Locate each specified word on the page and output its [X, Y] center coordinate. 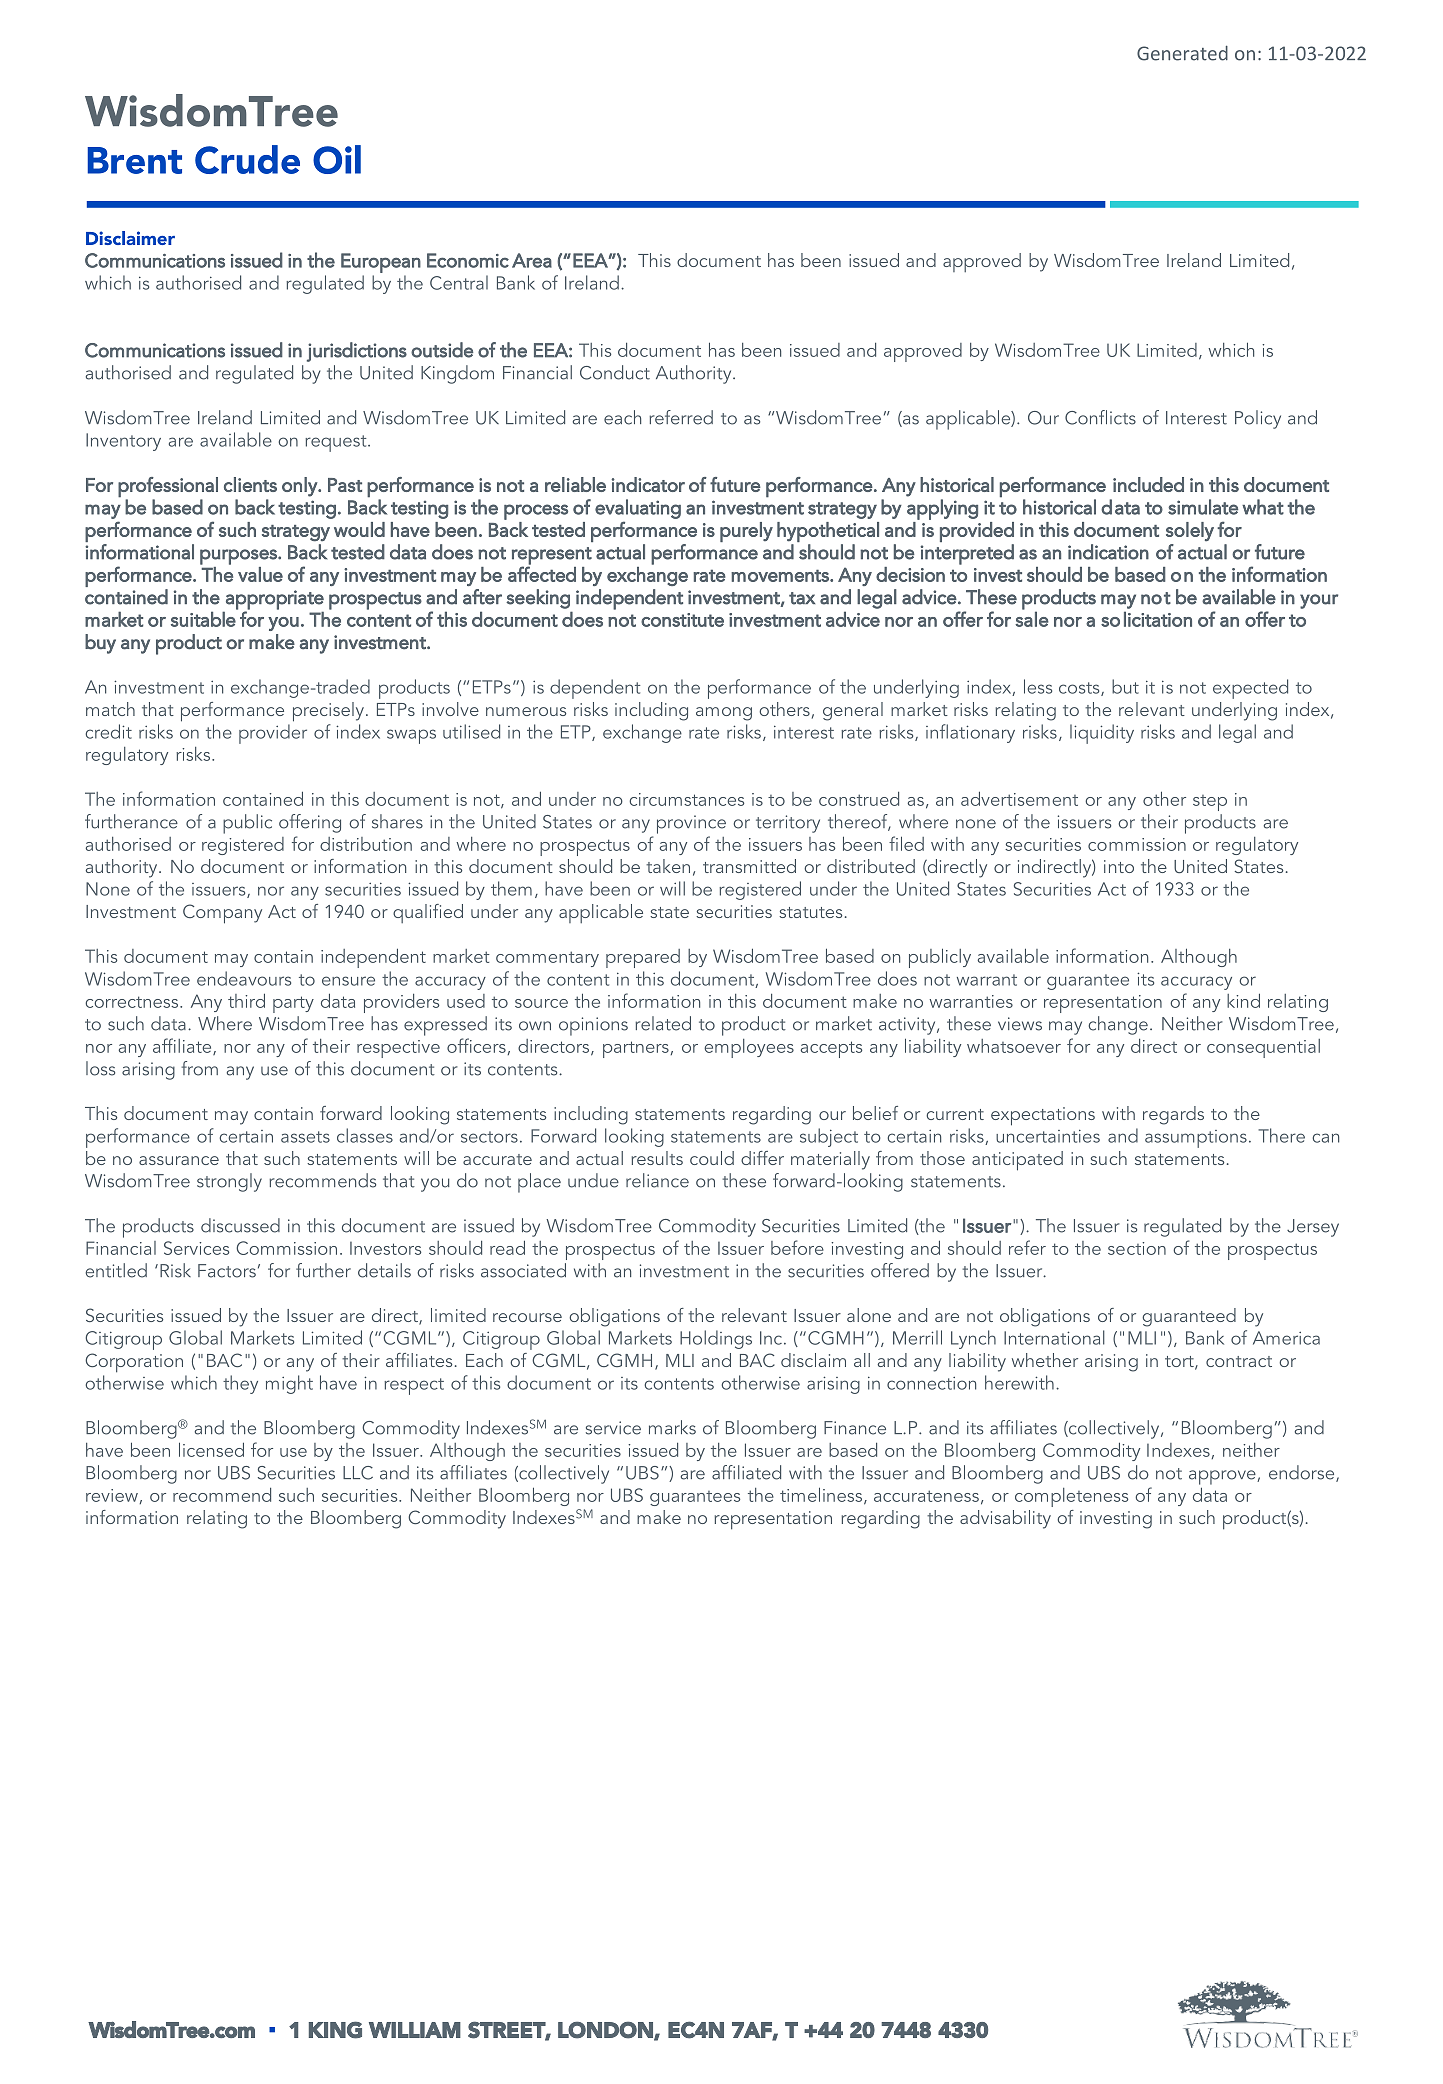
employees [749, 1048]
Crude [247, 159]
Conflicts [1100, 417]
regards [1173, 1115]
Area [532, 260]
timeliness [822, 1496]
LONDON [606, 2030]
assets [305, 1137]
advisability [1005, 1519]
